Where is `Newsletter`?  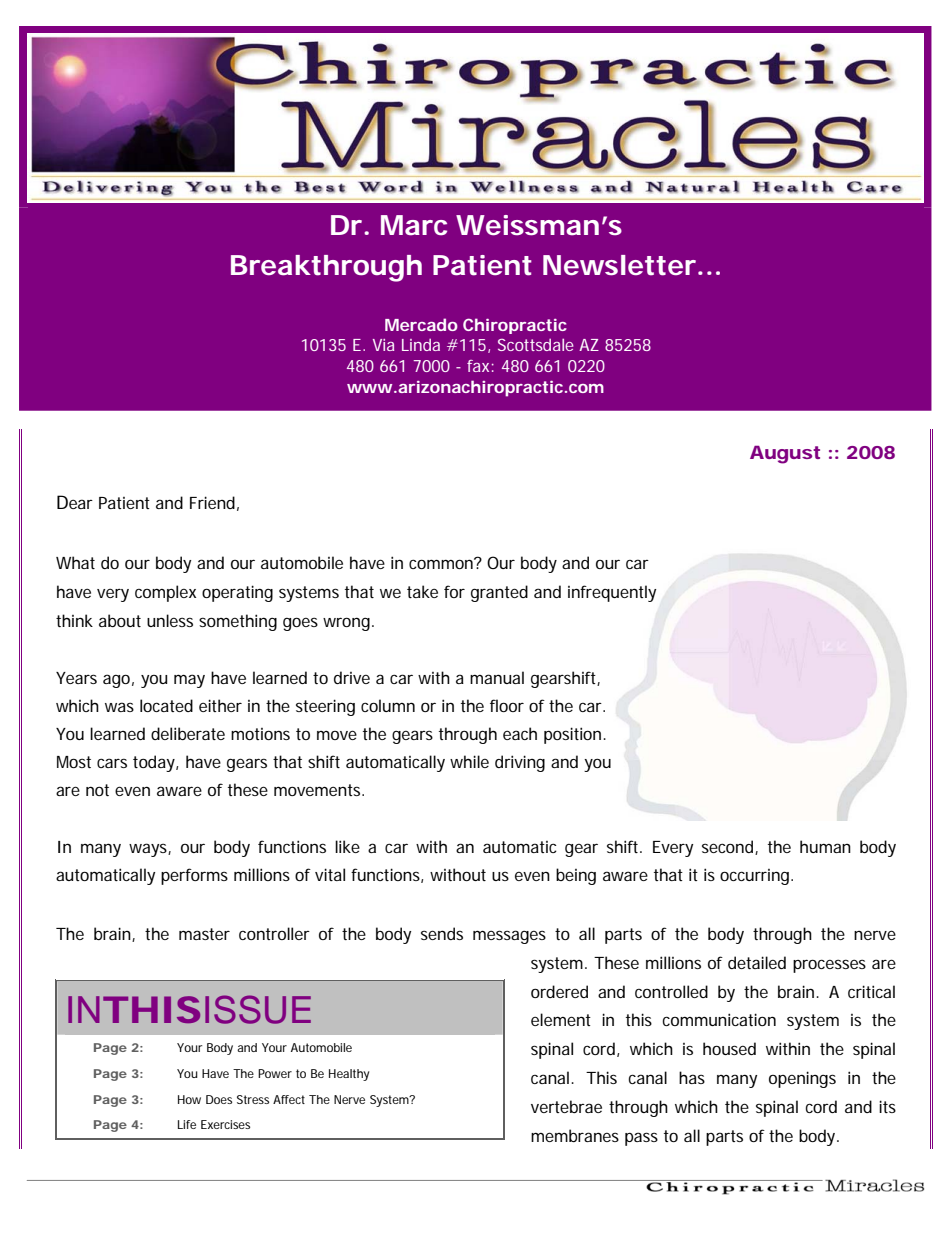 Newsletter is located at coordinates (619, 265).
